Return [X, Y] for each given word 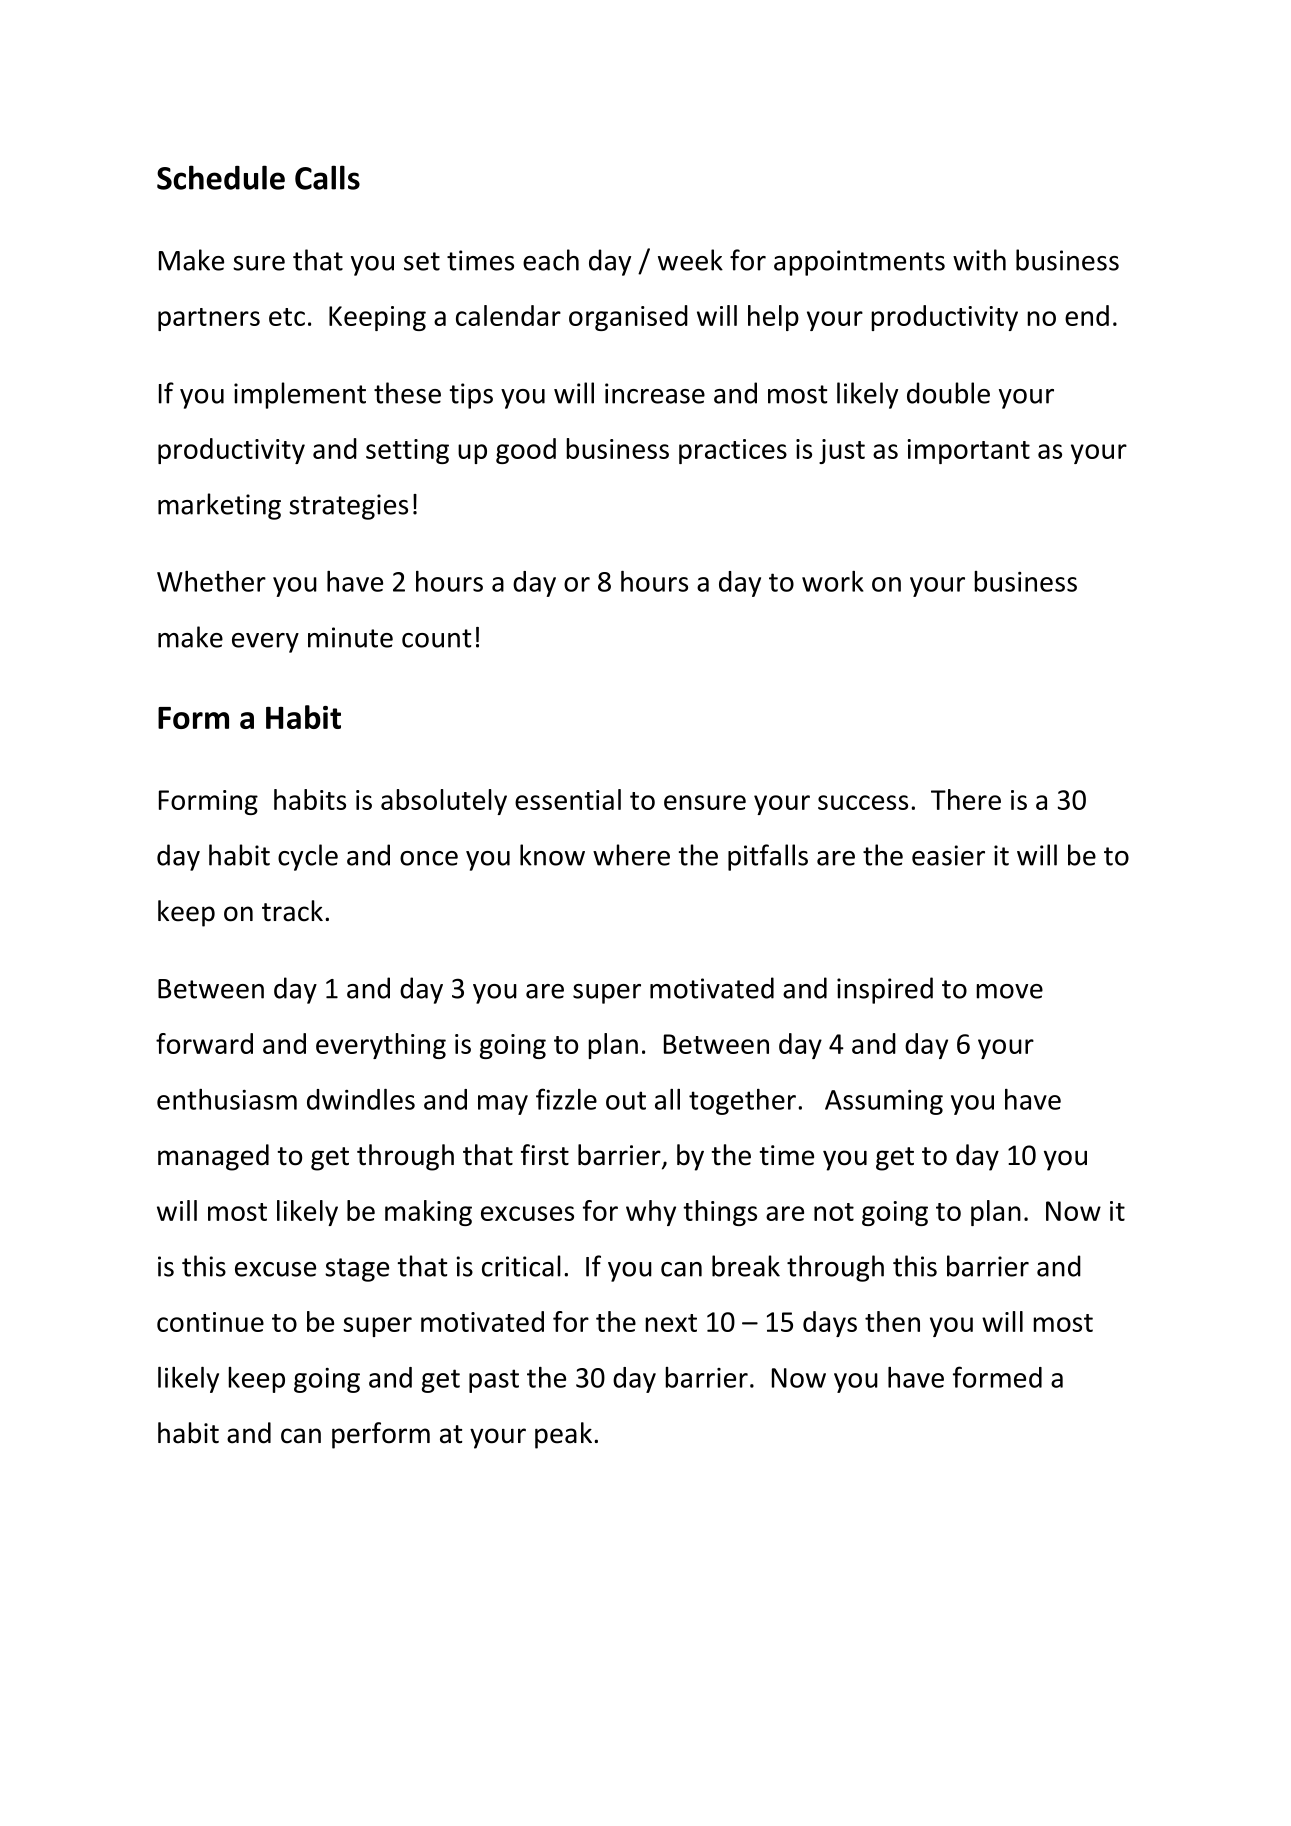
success [863, 802]
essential [568, 799]
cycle [308, 857]
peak [563, 1435]
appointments [859, 263]
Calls [327, 177]
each [551, 260]
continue [210, 1322]
